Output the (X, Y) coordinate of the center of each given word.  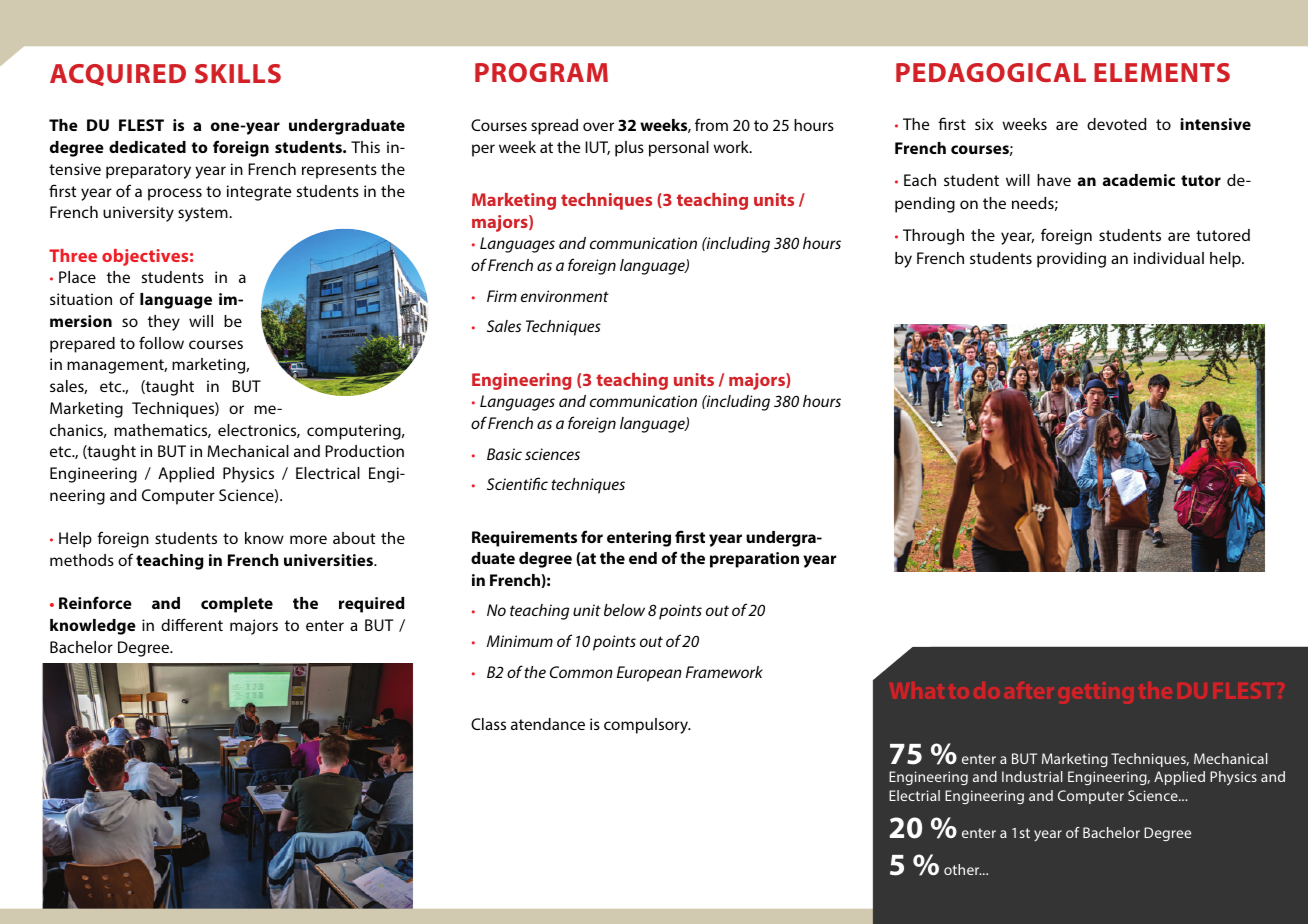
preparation (754, 560)
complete (237, 605)
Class (488, 724)
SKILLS (238, 73)
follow (161, 342)
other (963, 869)
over (598, 126)
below (624, 610)
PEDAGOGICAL (991, 72)
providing (1071, 260)
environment (565, 296)
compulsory (647, 726)
